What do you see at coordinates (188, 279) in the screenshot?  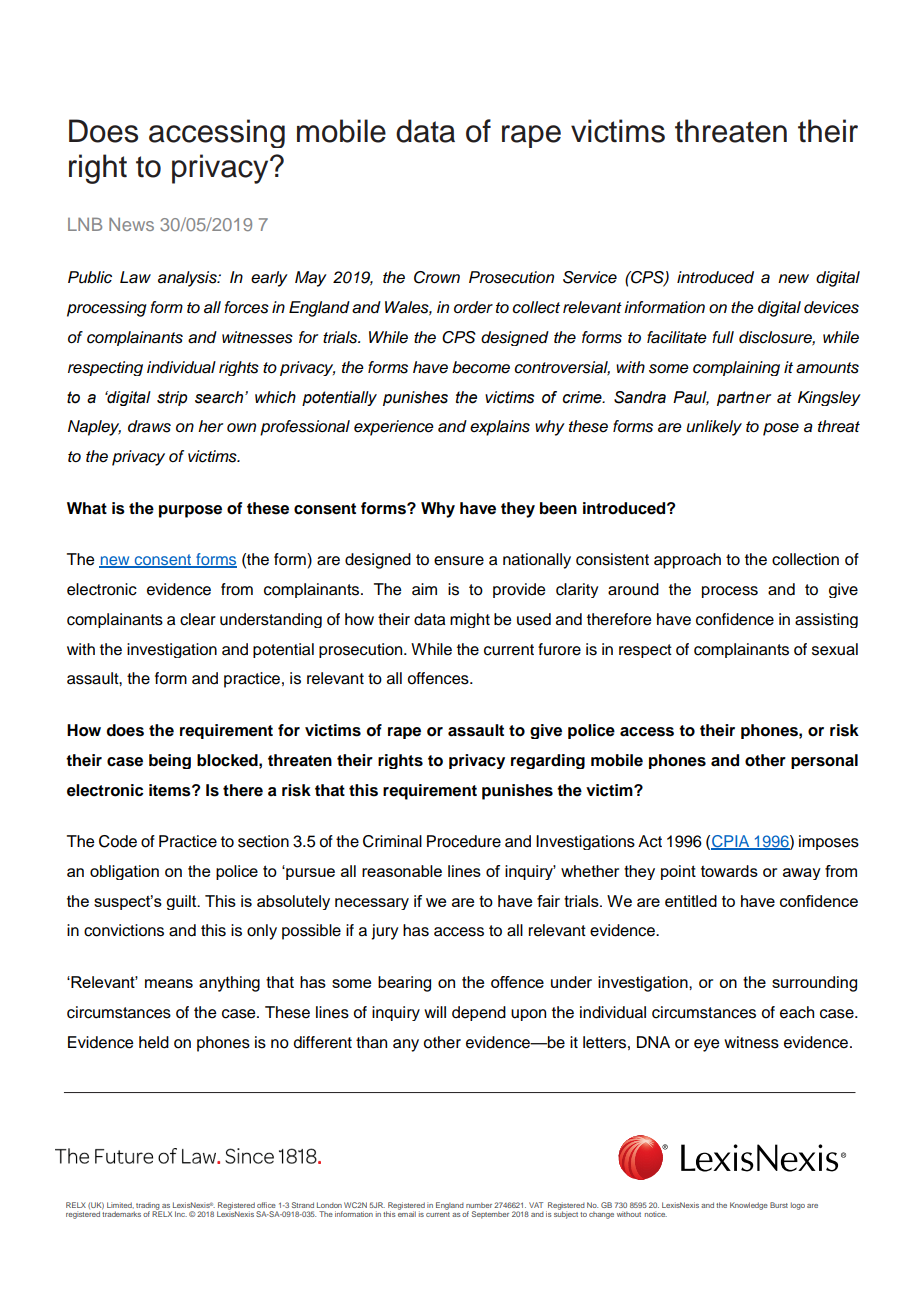 I see `analysis` at bounding box center [188, 279].
